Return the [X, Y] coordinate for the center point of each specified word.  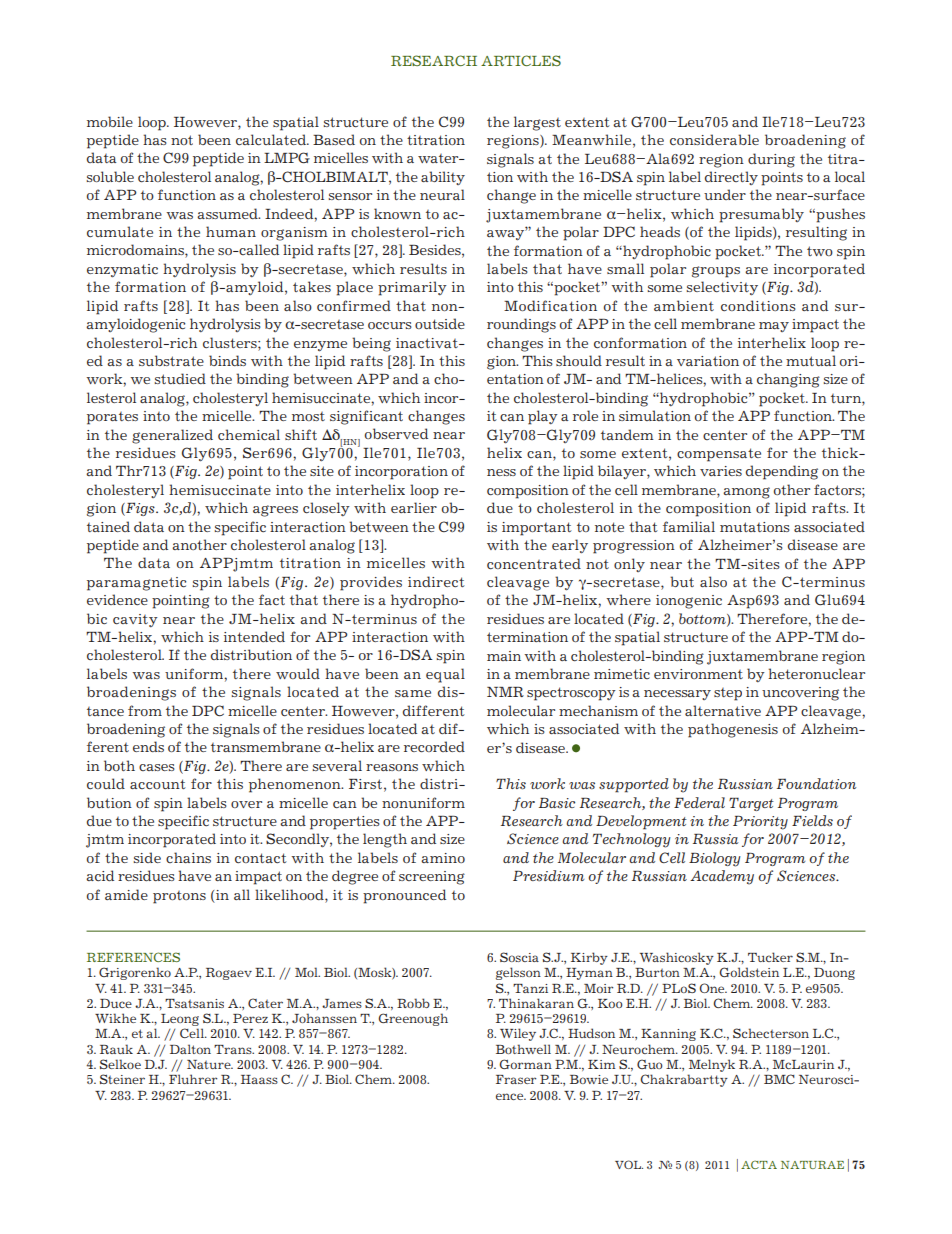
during [771, 160]
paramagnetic [136, 584]
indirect [436, 581]
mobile [110, 121]
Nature [210, 1064]
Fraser [516, 1079]
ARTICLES [521, 60]
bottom [703, 619]
